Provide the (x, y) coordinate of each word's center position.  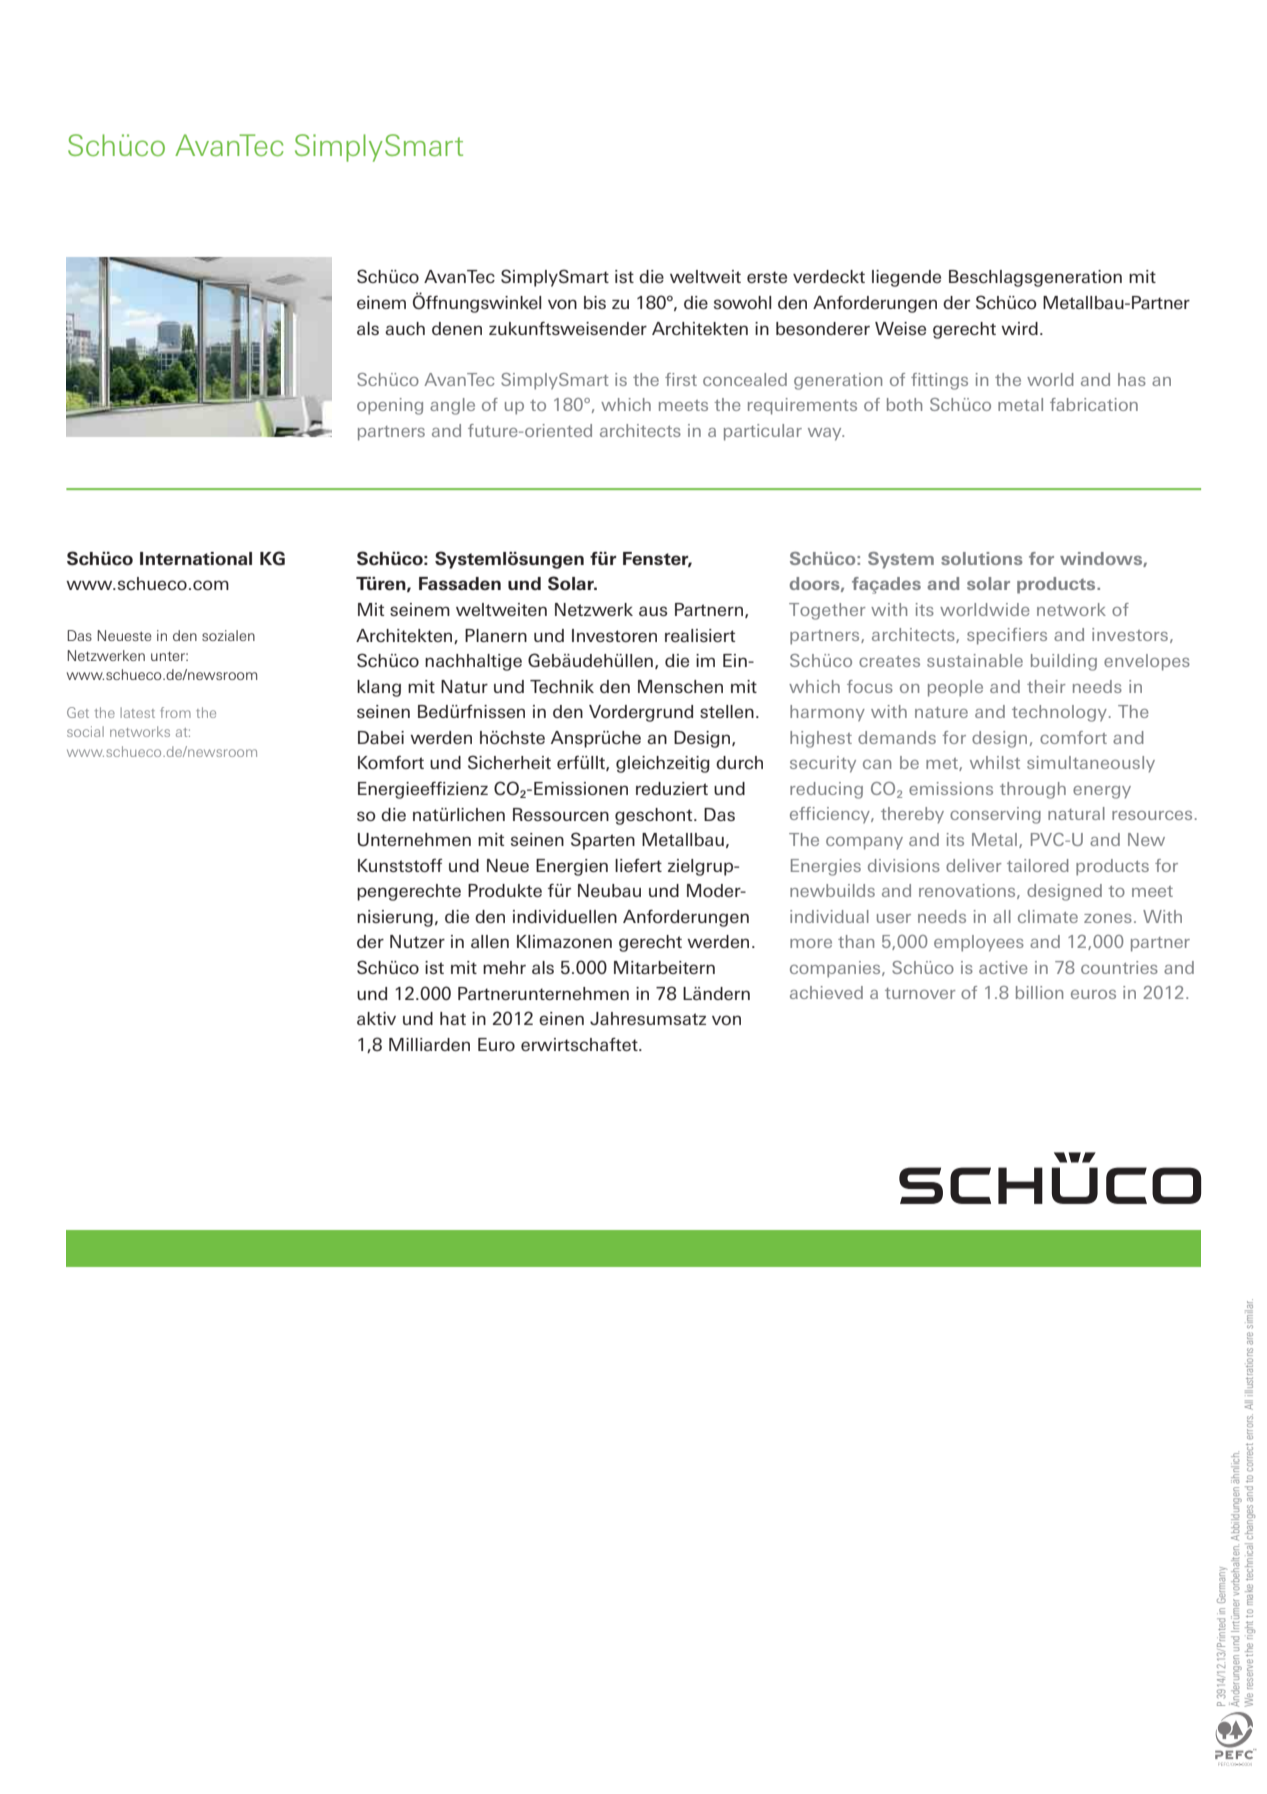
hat (453, 1018)
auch (405, 328)
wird (1019, 328)
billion (1039, 992)
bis (595, 302)
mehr (504, 967)
